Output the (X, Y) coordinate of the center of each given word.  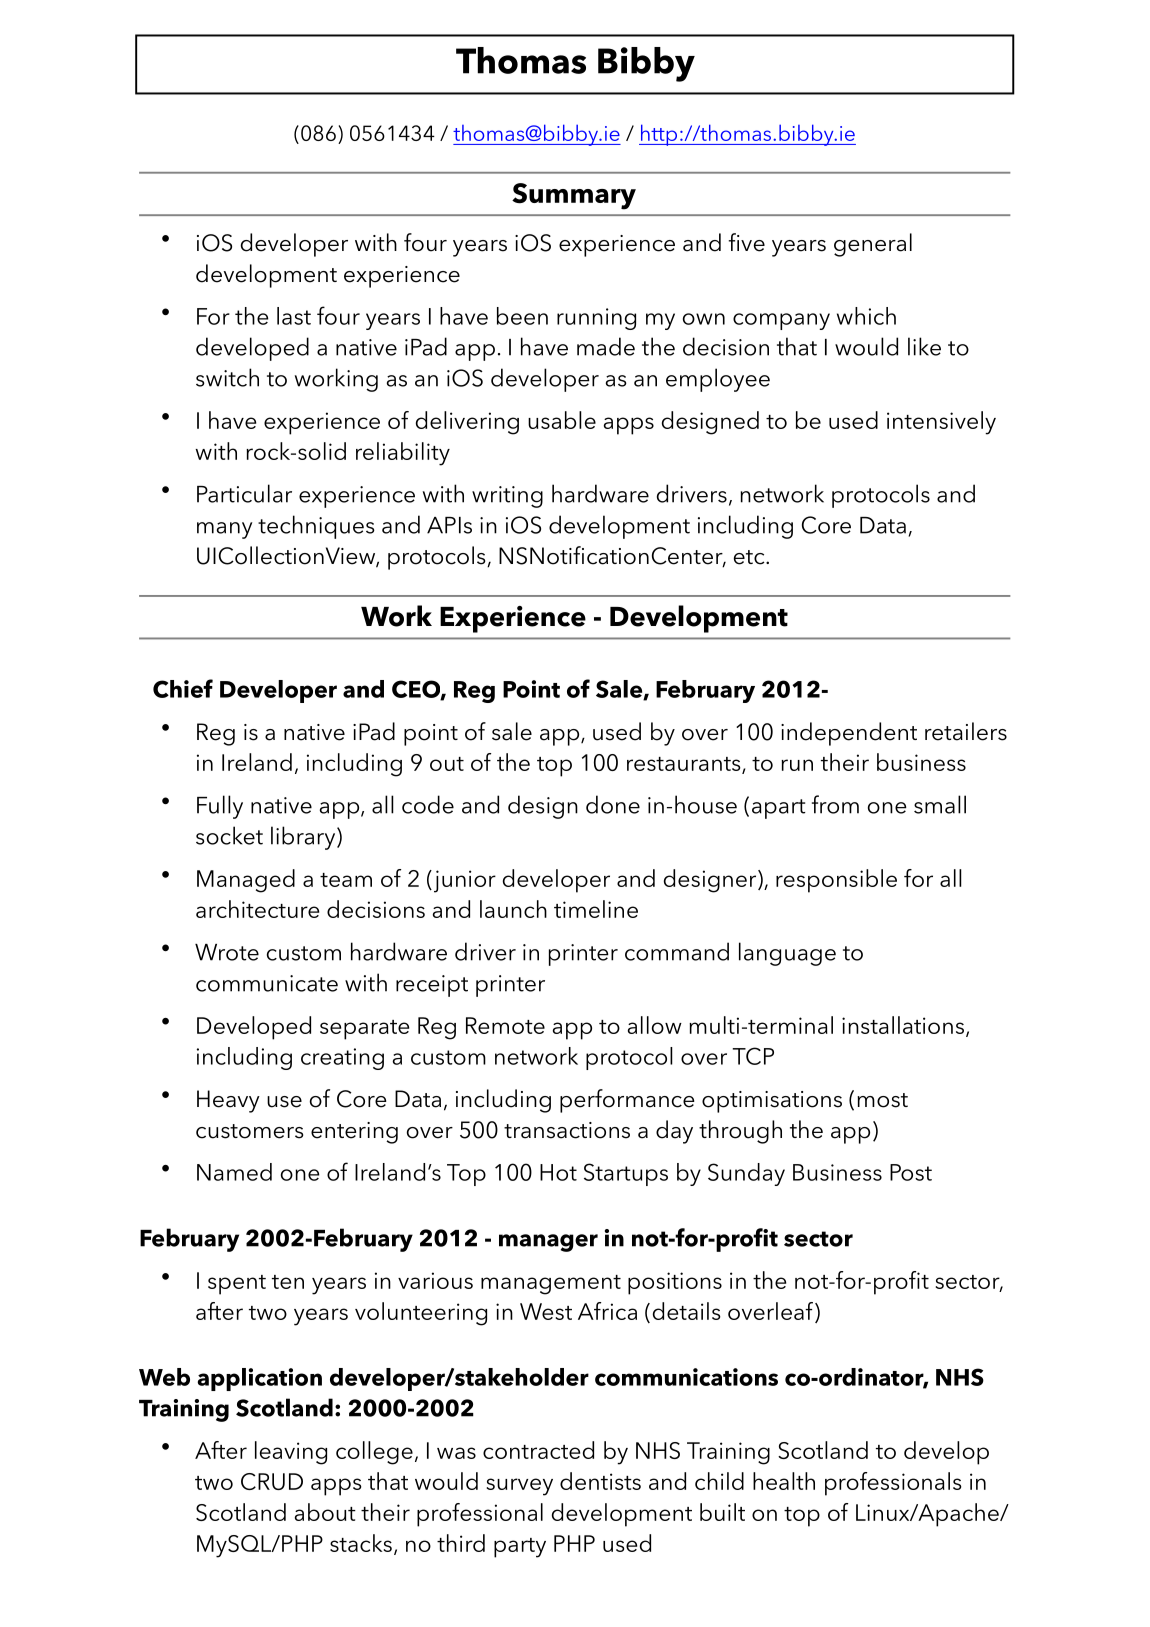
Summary (574, 196)
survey (520, 1487)
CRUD (272, 1481)
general (873, 245)
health (784, 1481)
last (294, 316)
